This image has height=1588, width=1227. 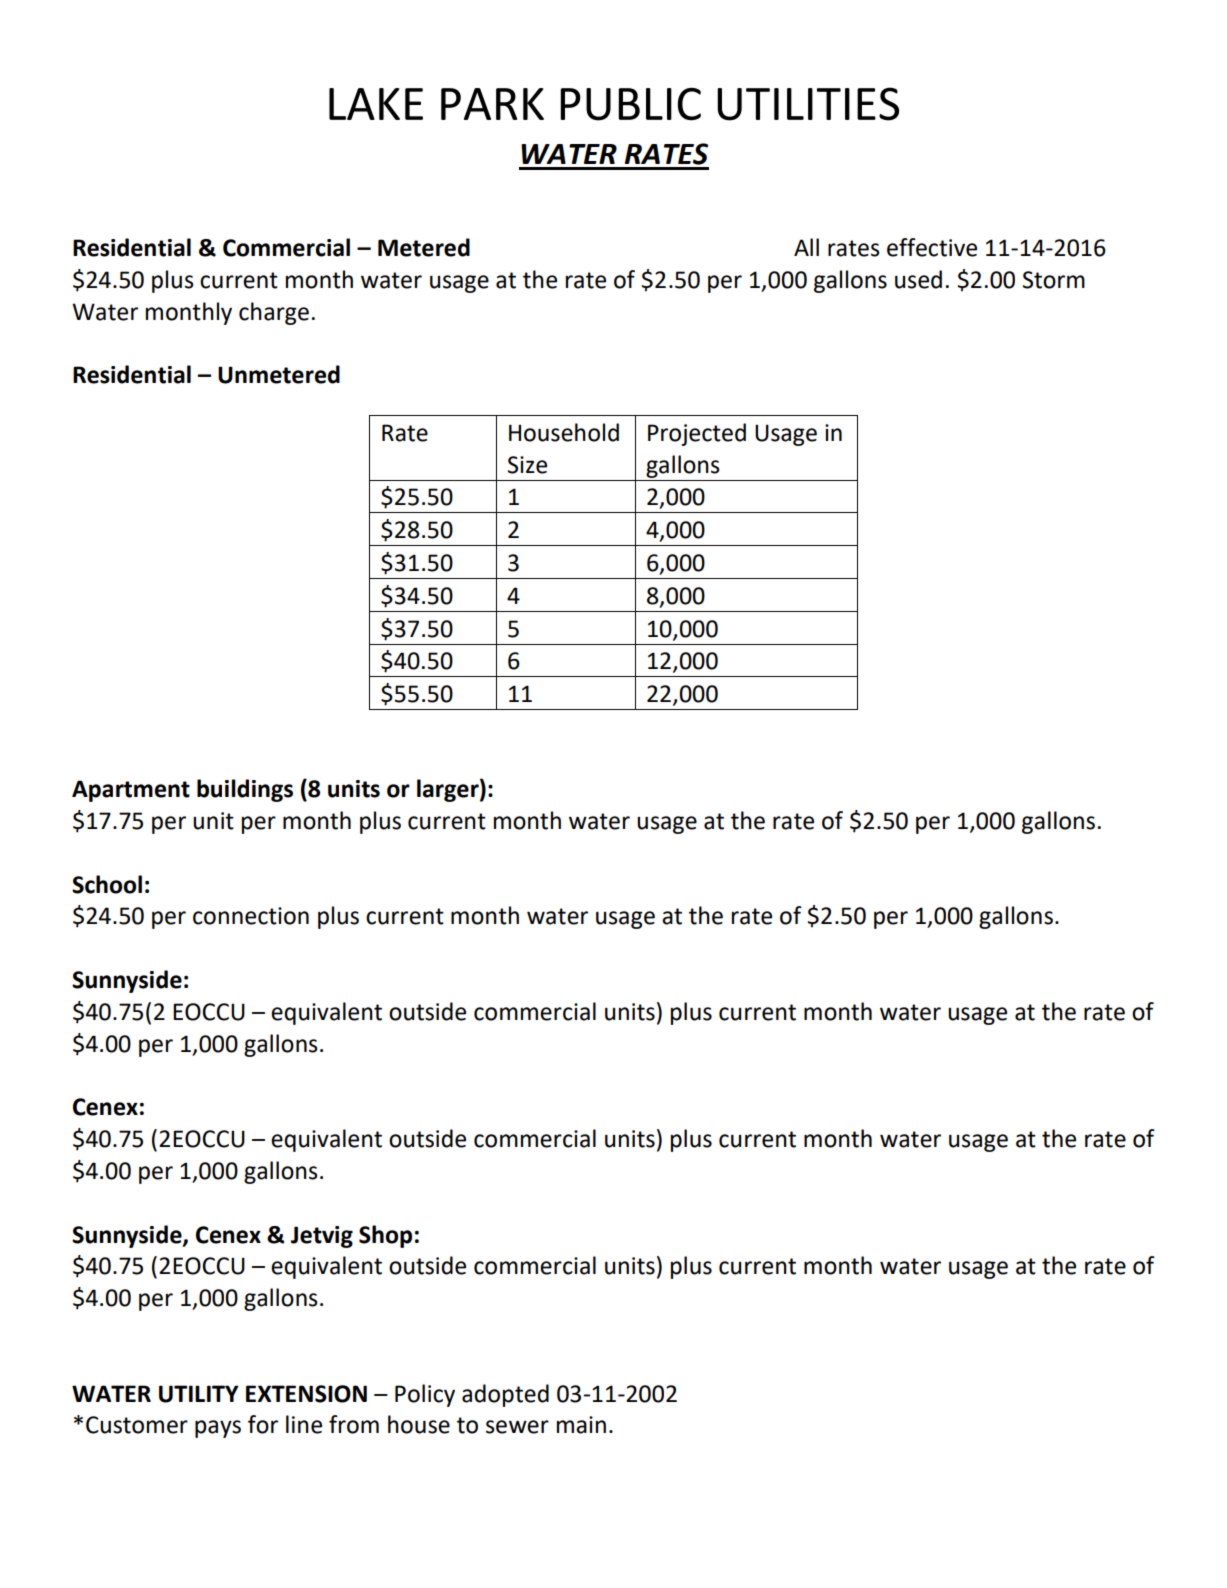 I want to click on PUBLIC, so click(x=631, y=104).
